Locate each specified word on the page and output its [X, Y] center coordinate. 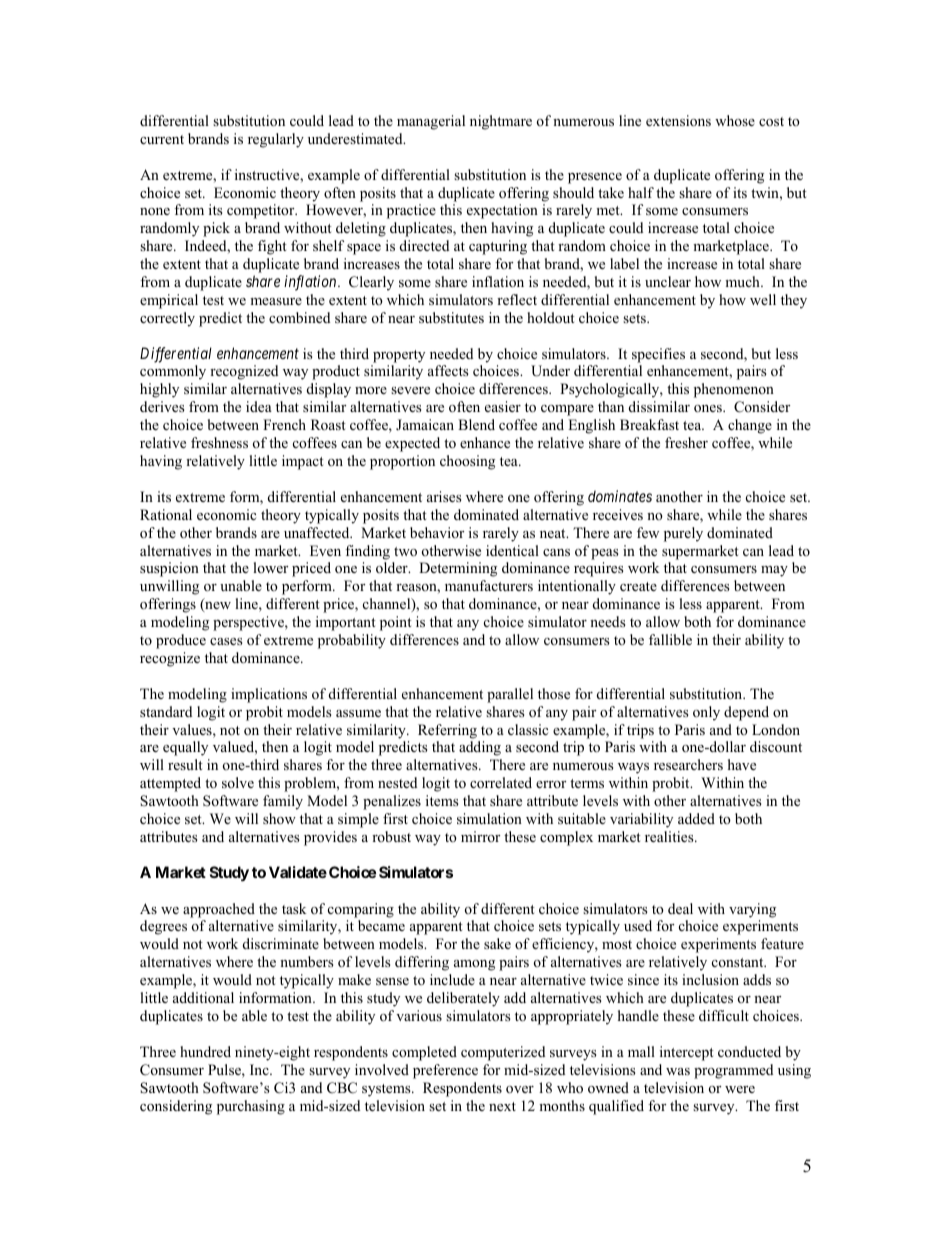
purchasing [251, 1107]
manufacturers [489, 585]
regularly [276, 140]
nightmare [501, 122]
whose [735, 120]
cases [226, 641]
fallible [670, 639]
